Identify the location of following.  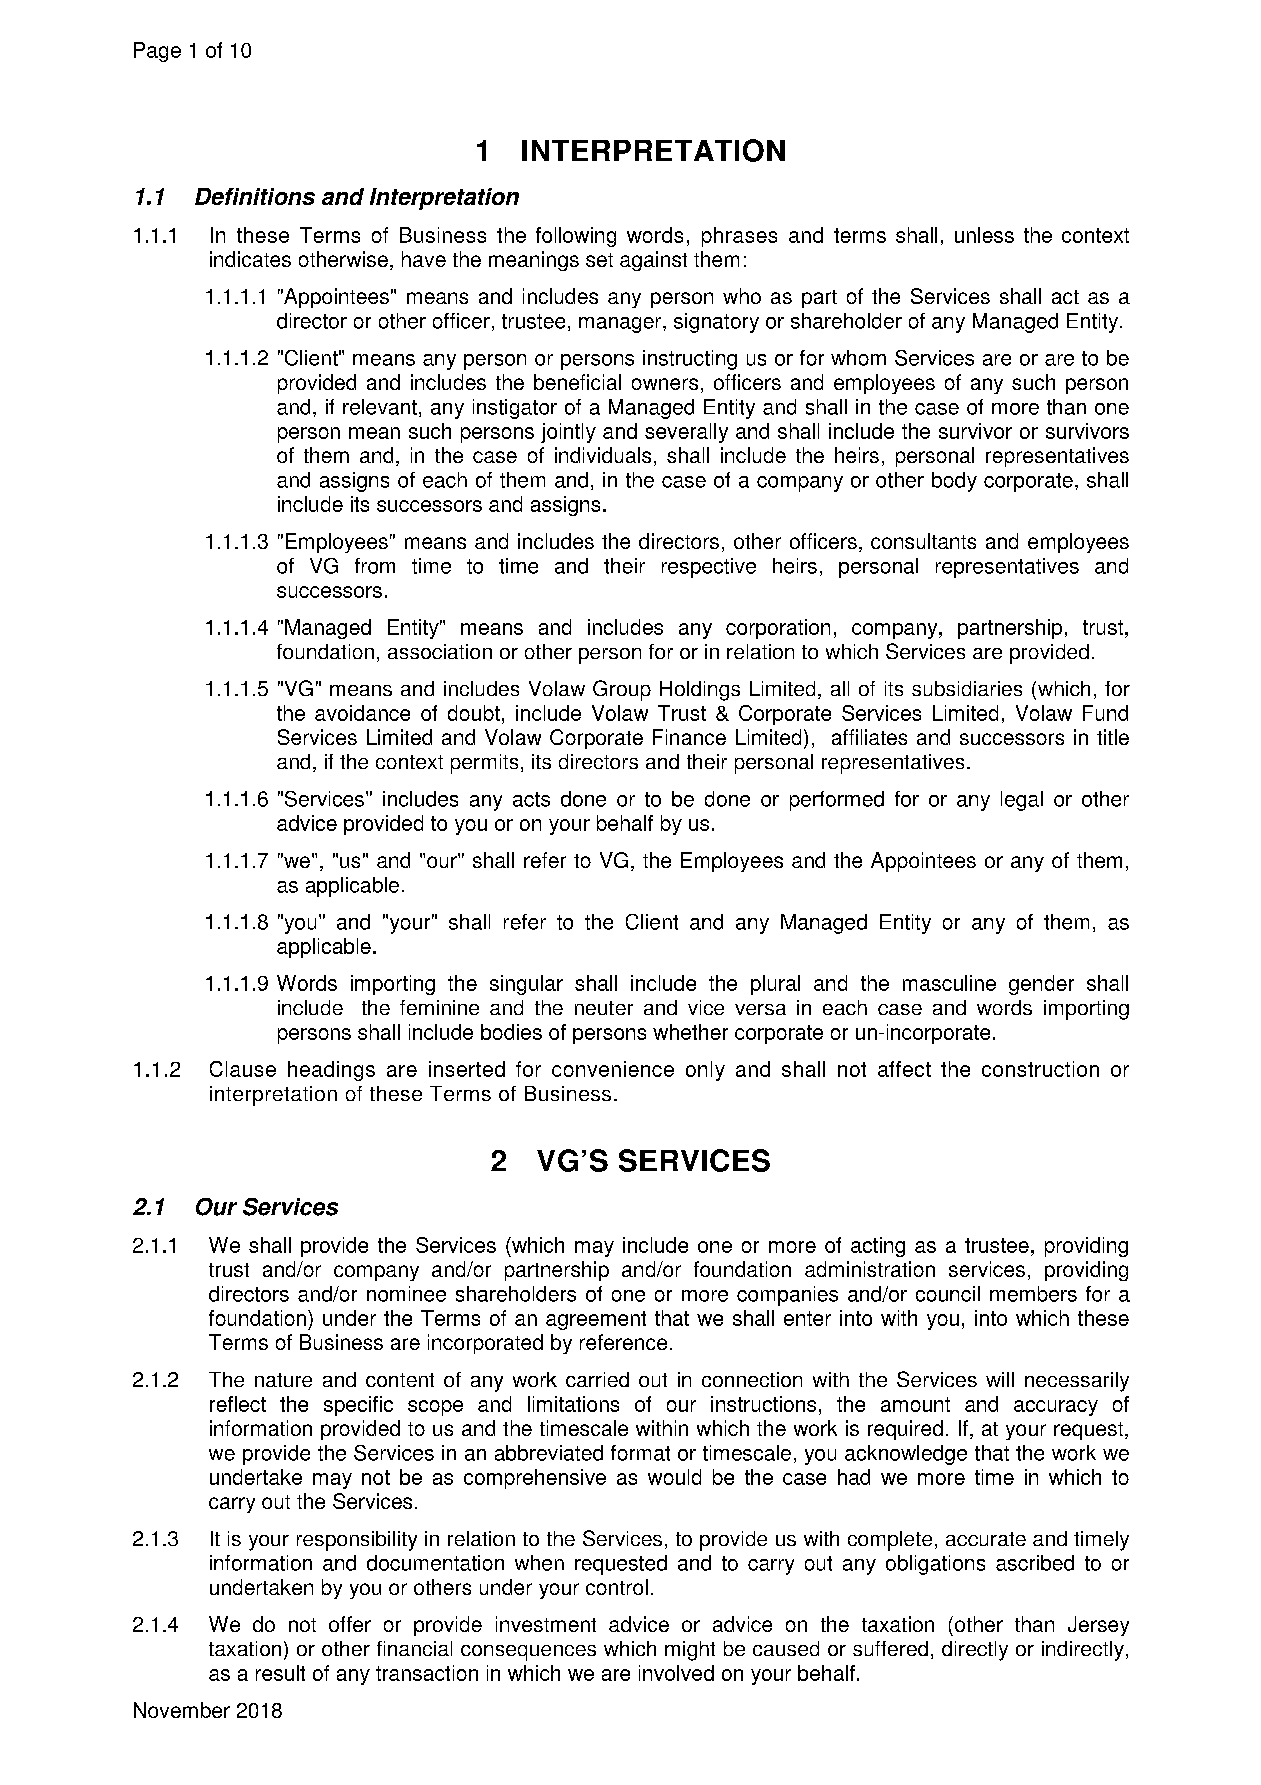
(576, 237).
